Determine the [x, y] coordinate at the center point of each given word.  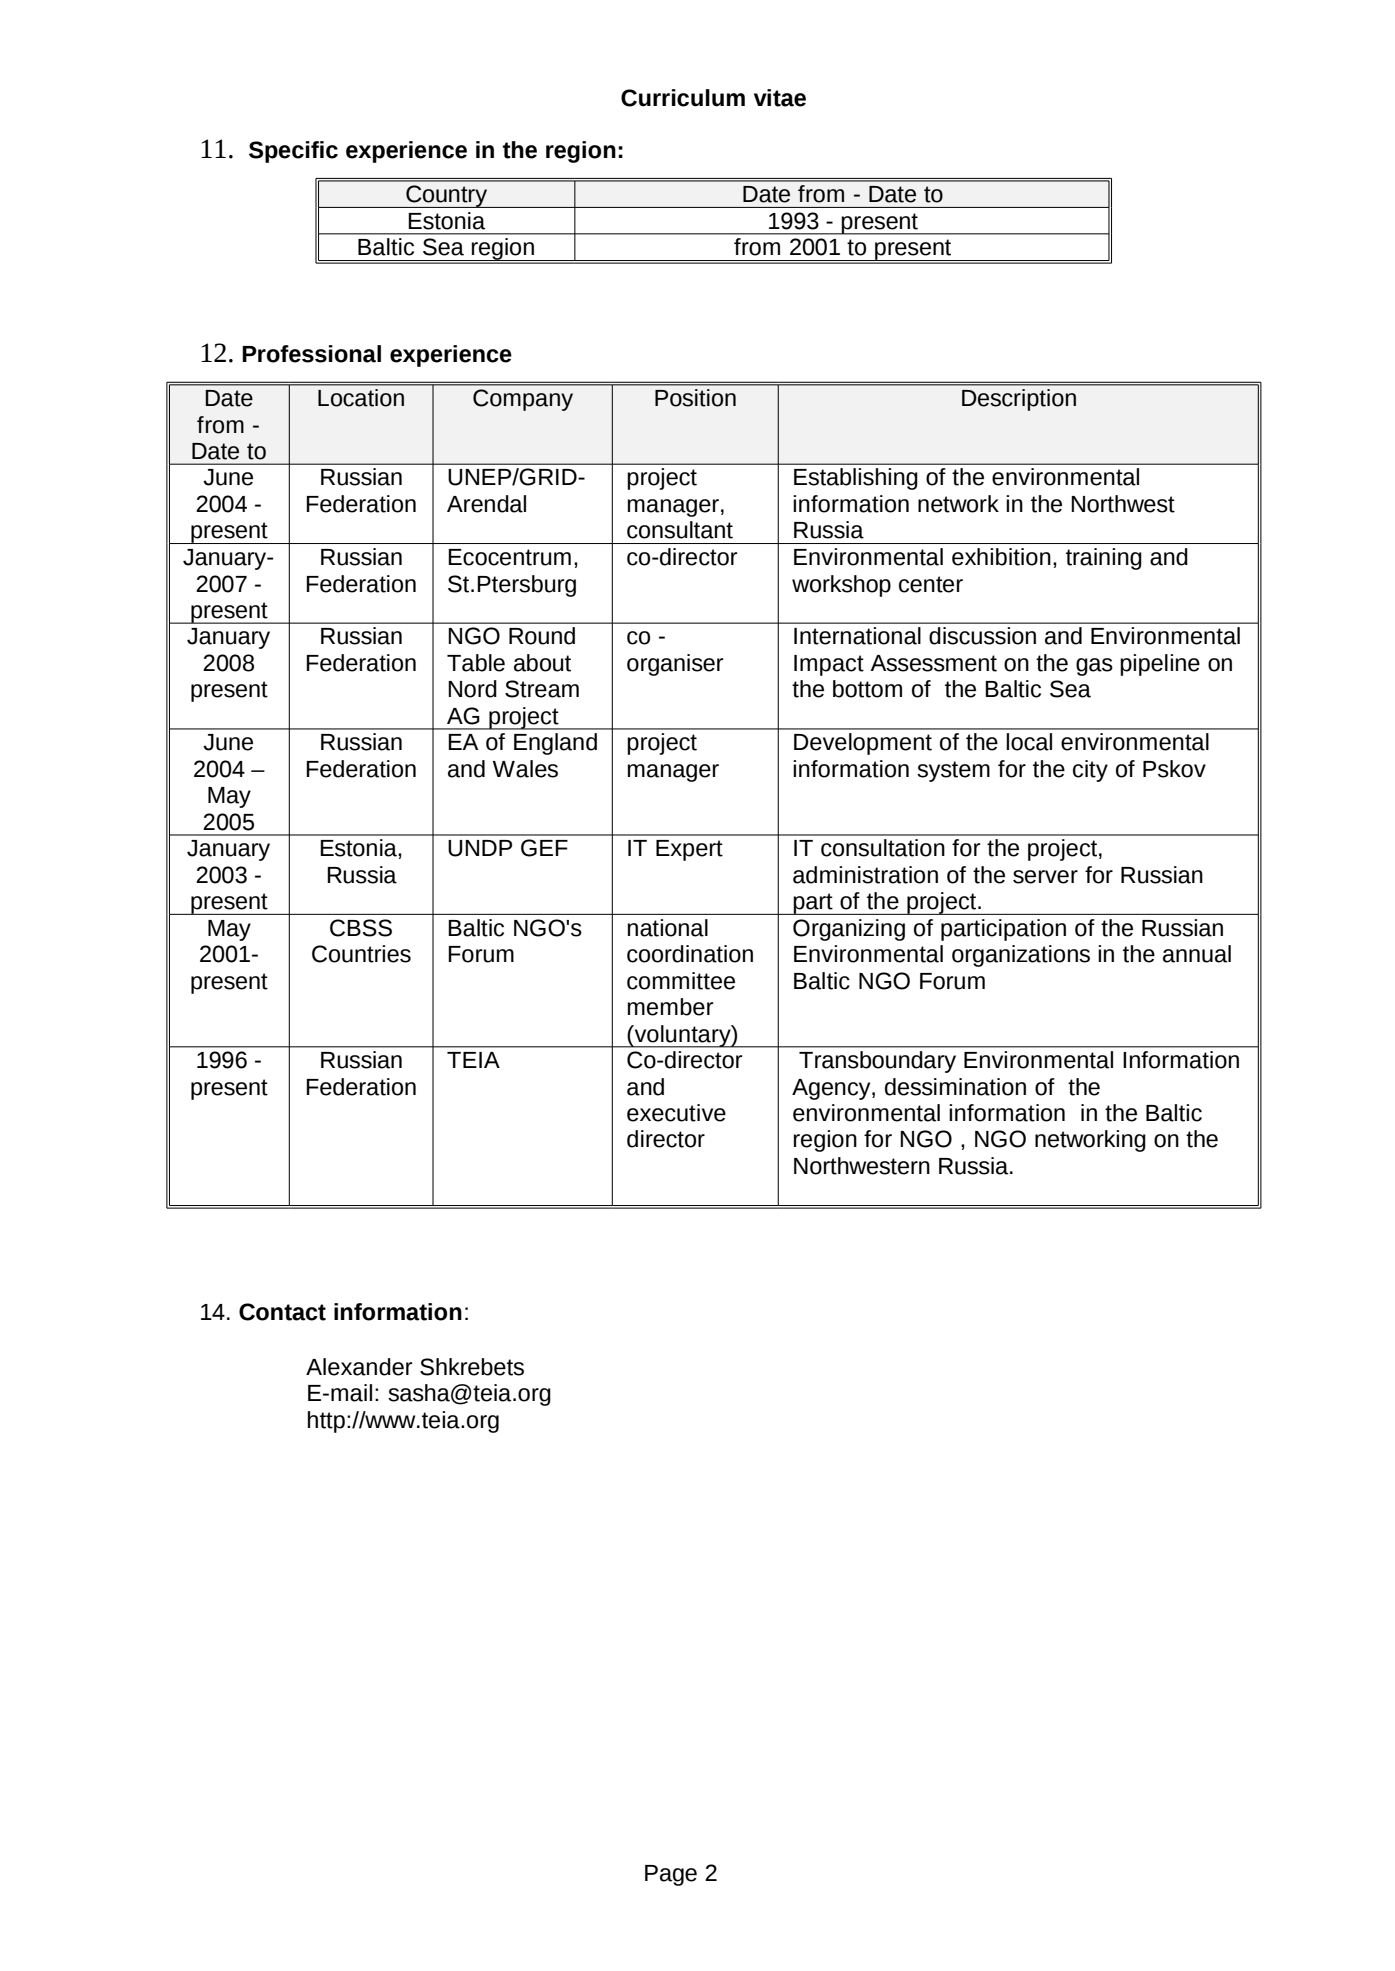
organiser [675, 665]
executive [676, 1113]
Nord [472, 689]
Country [447, 196]
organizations [1021, 956]
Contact [282, 1312]
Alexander [359, 1367]
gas [1094, 667]
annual [1197, 954]
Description [1019, 400]
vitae [780, 98]
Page [671, 1875]
